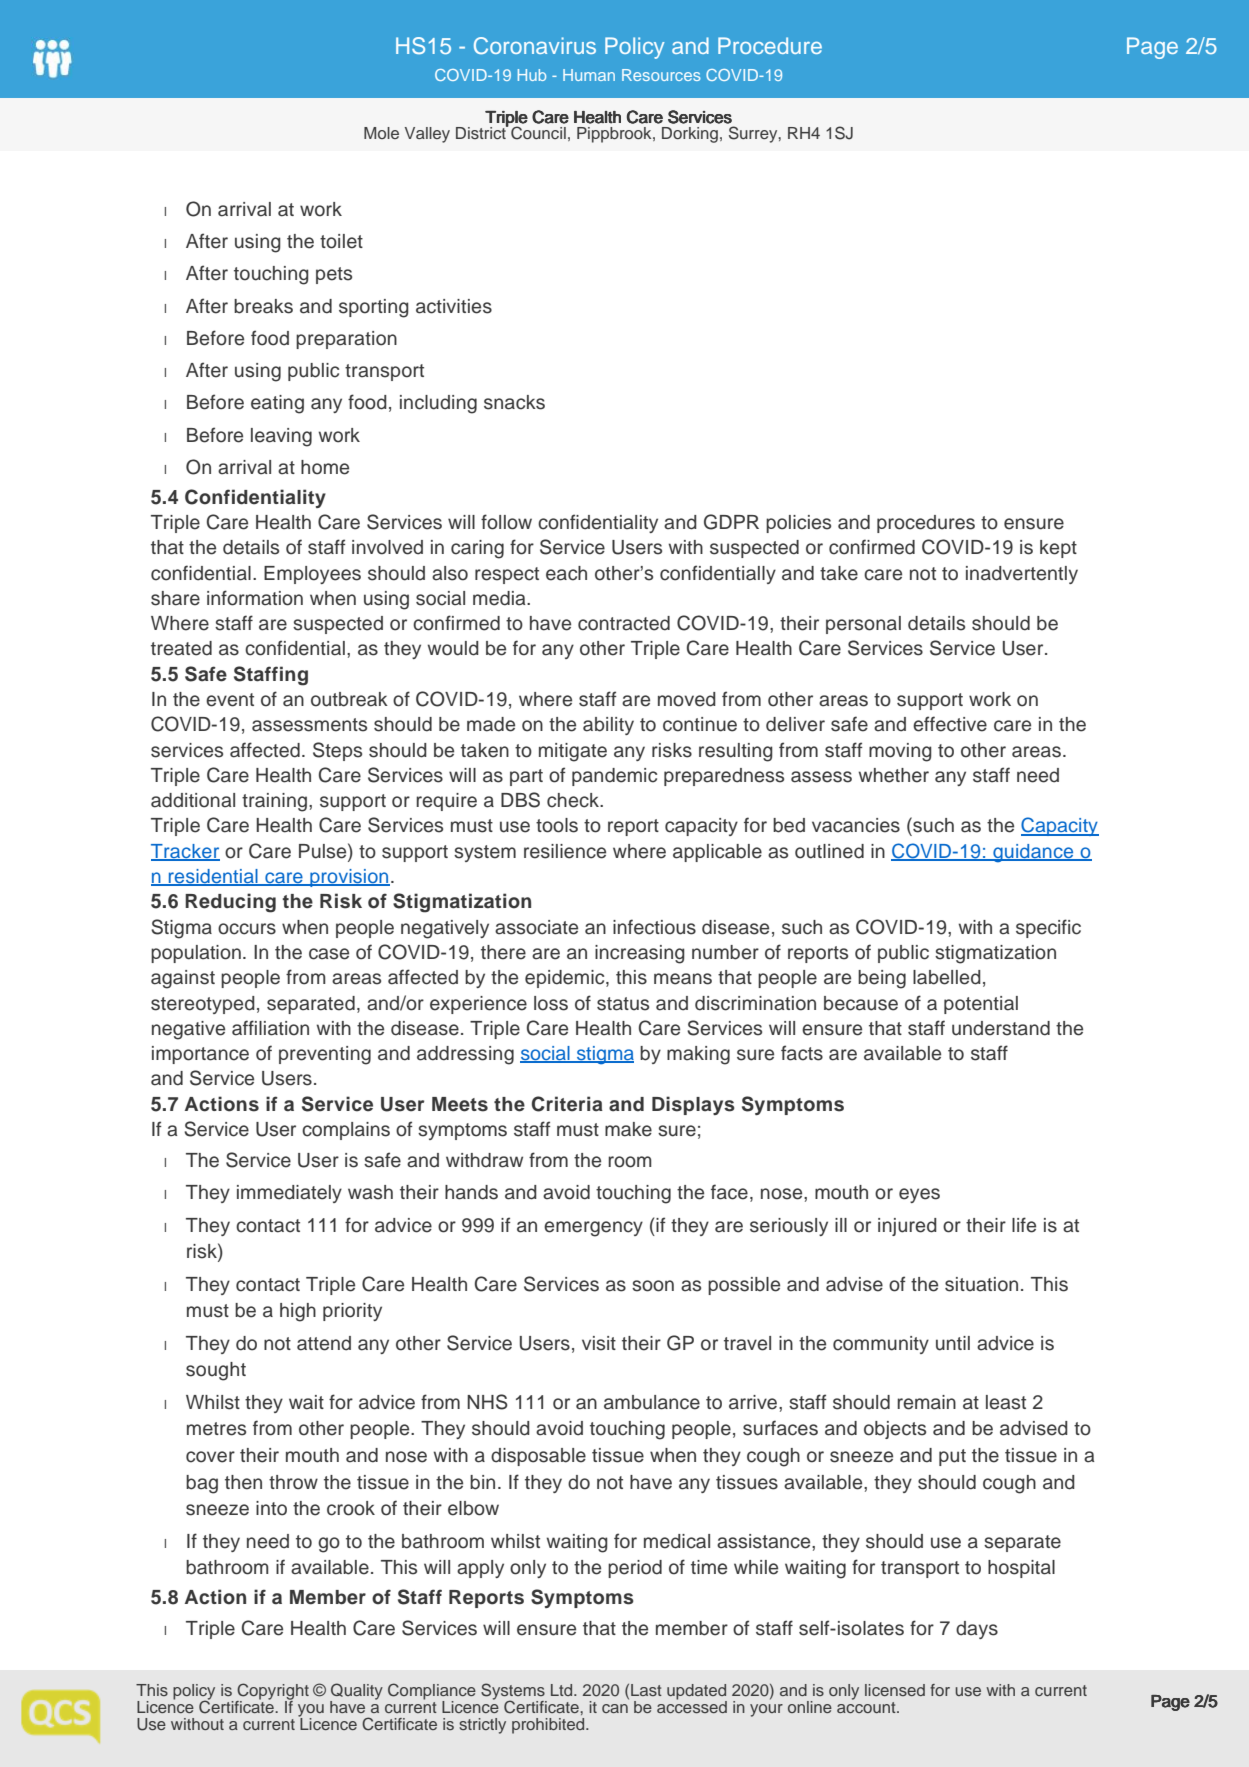  Describe the element at coordinates (589, 75) in the document. I see `Human` at that location.
